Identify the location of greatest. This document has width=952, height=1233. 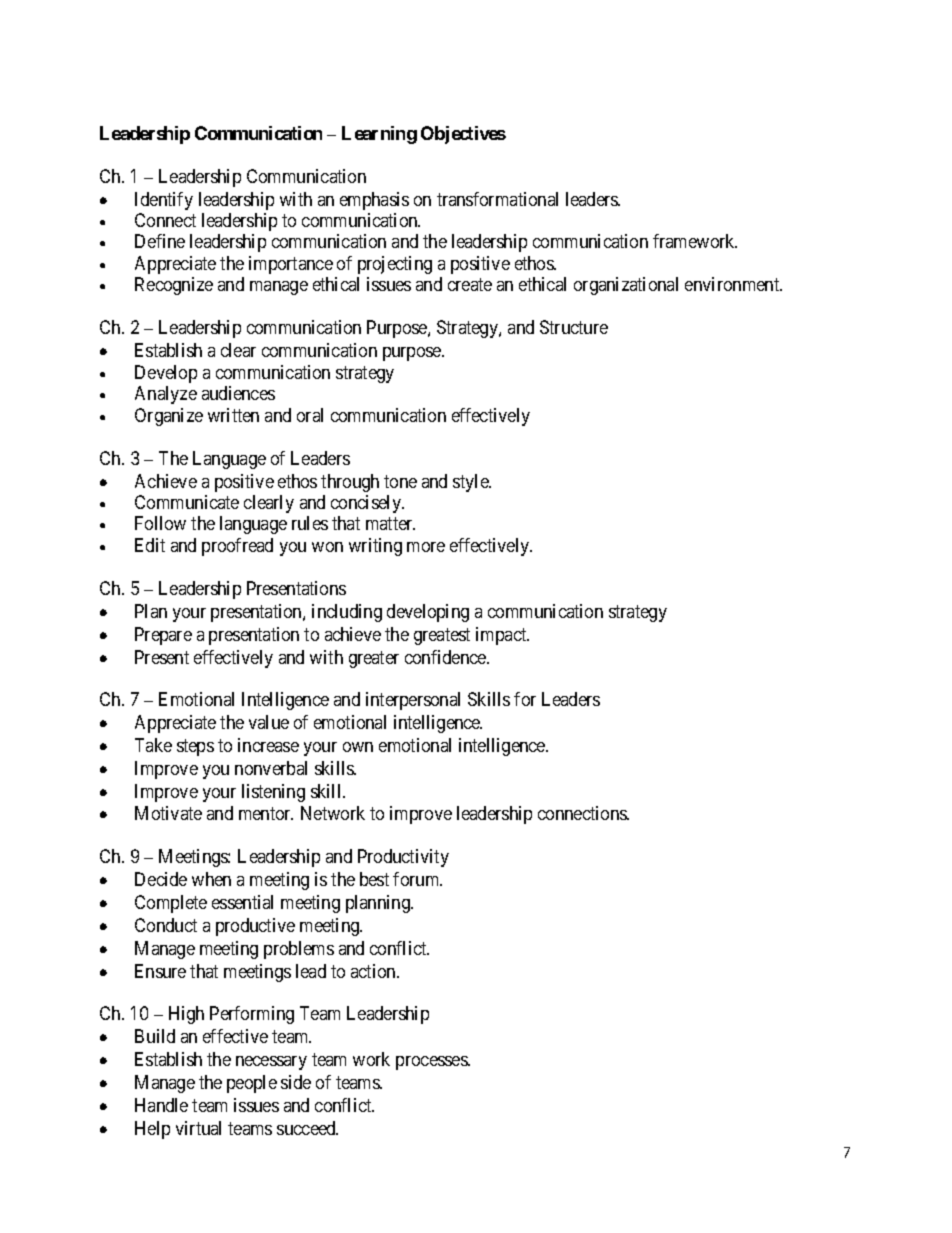
(442, 636).
